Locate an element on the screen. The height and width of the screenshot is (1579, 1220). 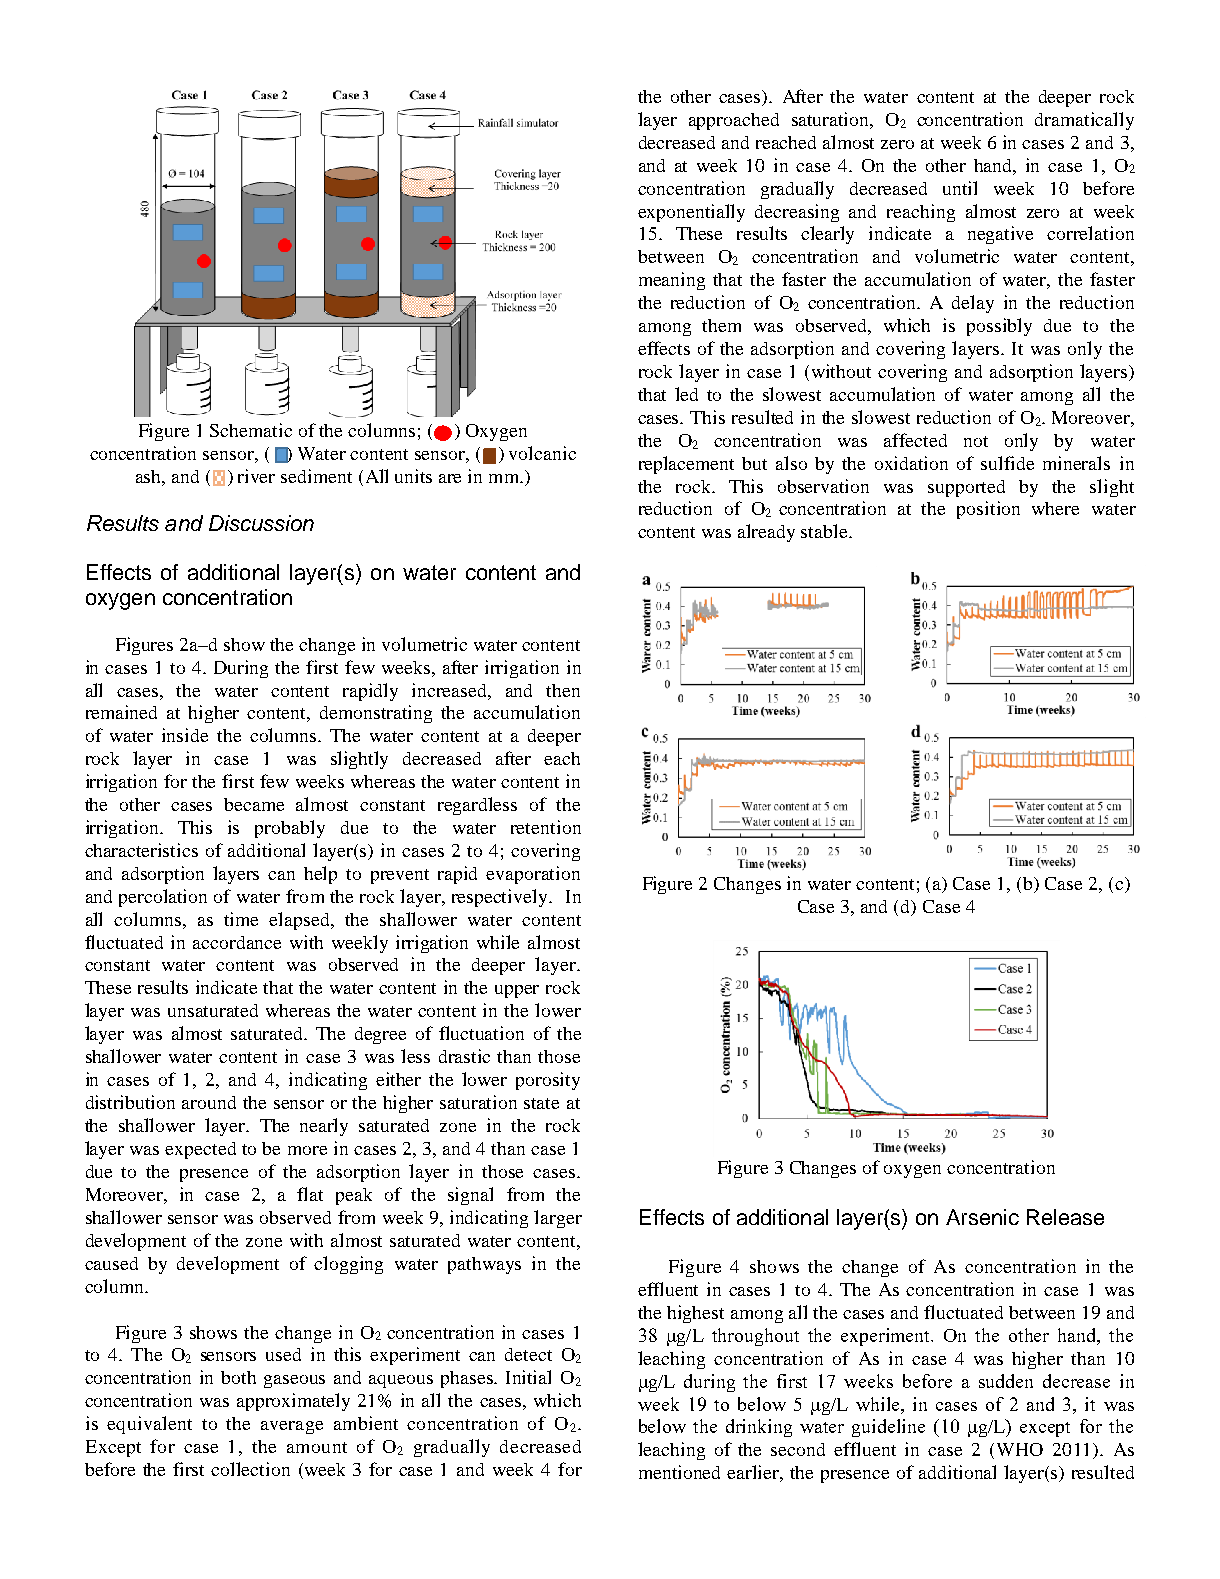
accordance is located at coordinates (237, 942).
